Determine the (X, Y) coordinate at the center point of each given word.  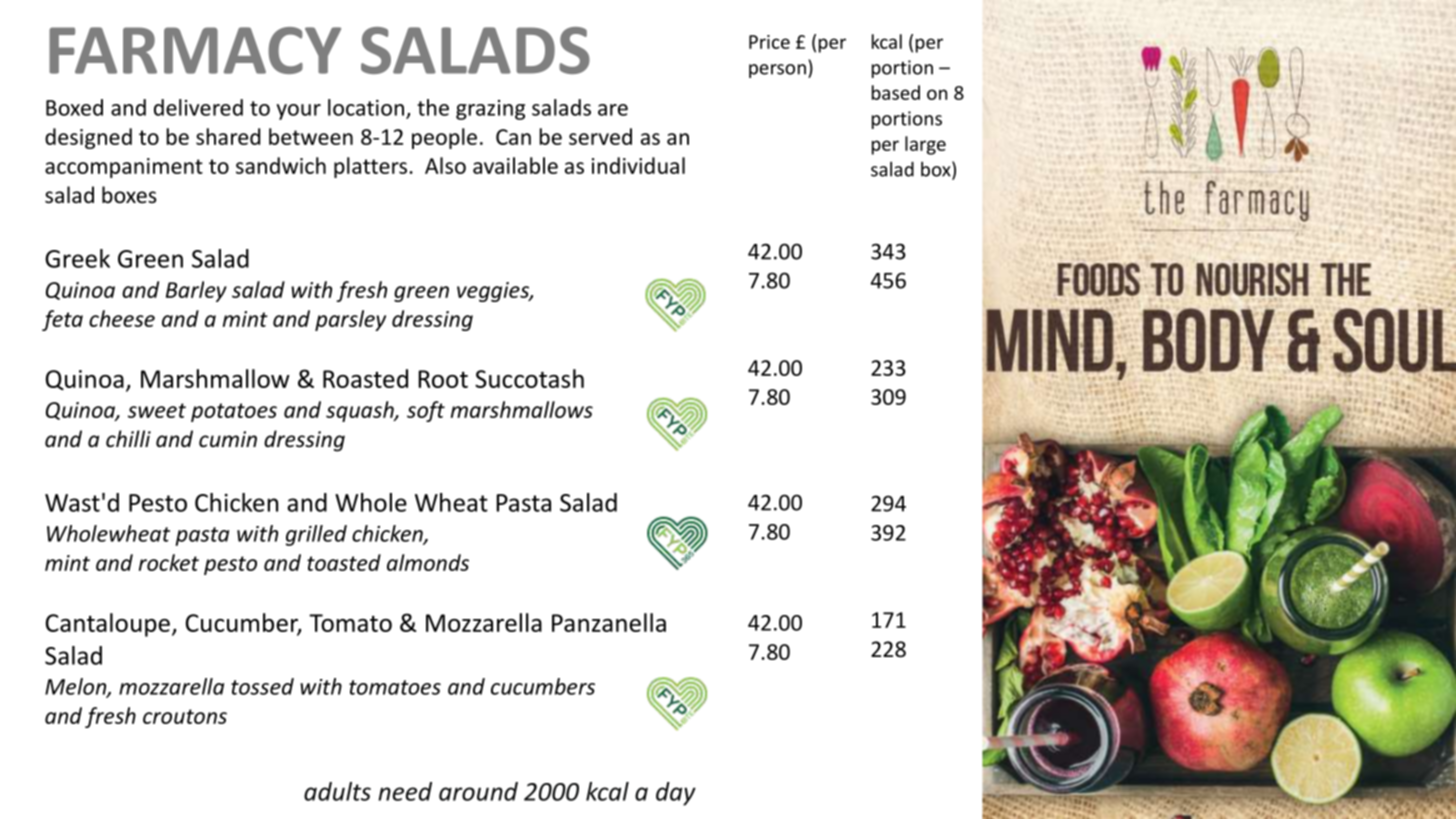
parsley (350, 320)
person (777, 71)
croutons (185, 716)
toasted (344, 562)
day (676, 794)
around (478, 791)
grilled (316, 535)
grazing (490, 110)
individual (638, 165)
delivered (198, 107)
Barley (196, 291)
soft (426, 411)
